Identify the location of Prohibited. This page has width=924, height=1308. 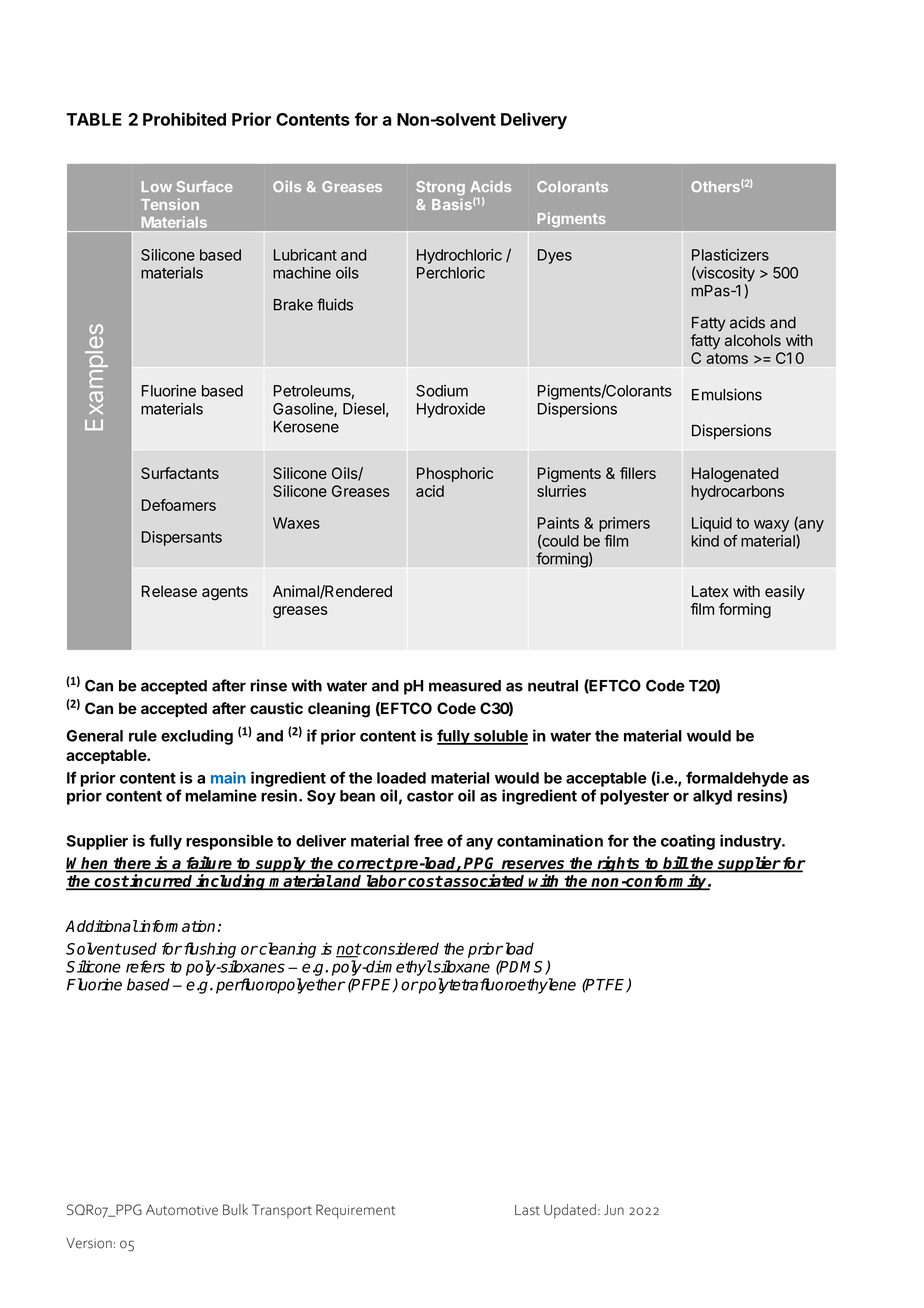
(184, 119).
